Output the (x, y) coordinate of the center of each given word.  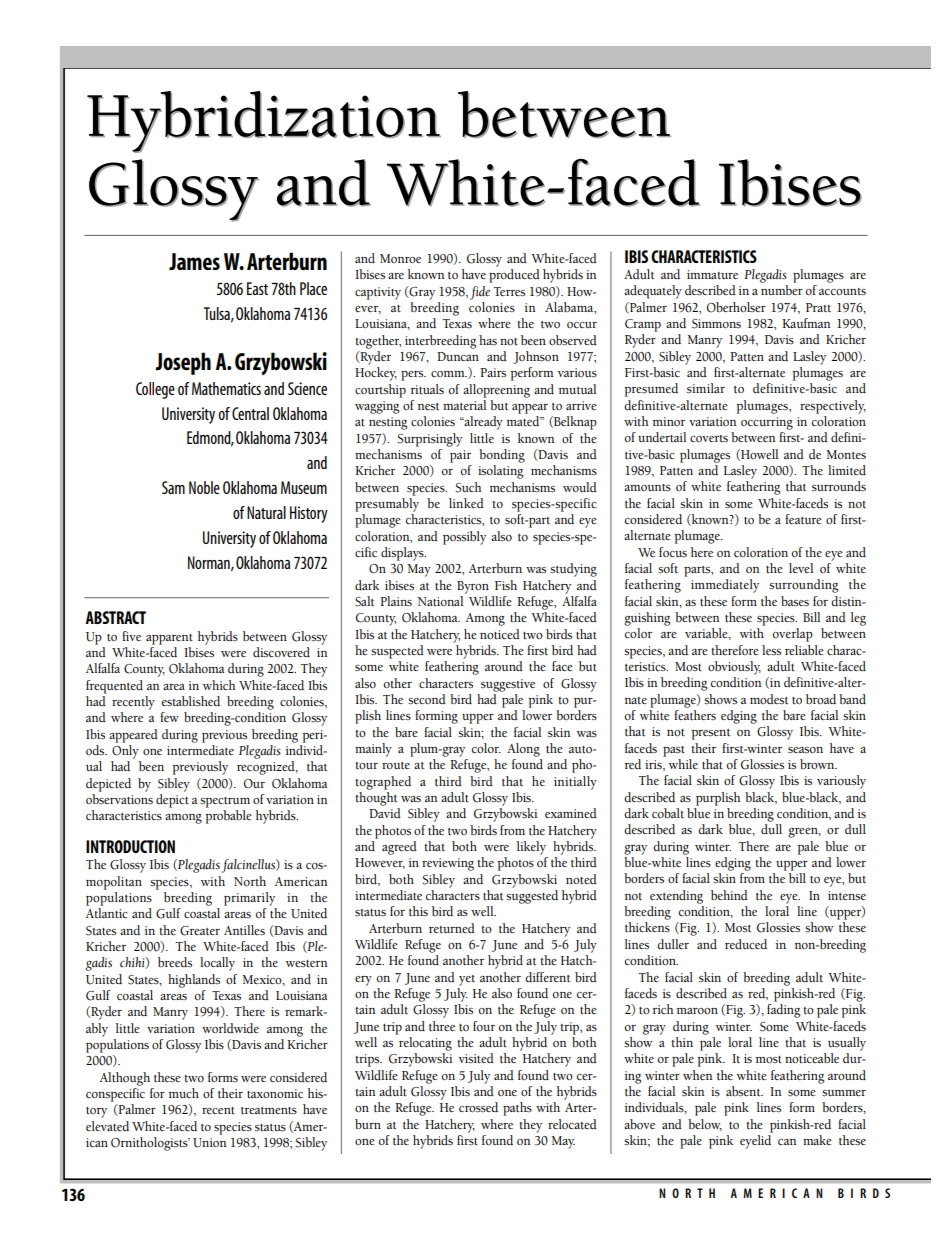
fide (480, 293)
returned (452, 928)
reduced (746, 944)
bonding (502, 456)
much (184, 1093)
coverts (709, 439)
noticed (500, 634)
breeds (175, 962)
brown (818, 764)
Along (523, 750)
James (194, 261)
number (782, 290)
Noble (204, 487)
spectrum (225, 802)
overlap (793, 635)
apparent (169, 639)
